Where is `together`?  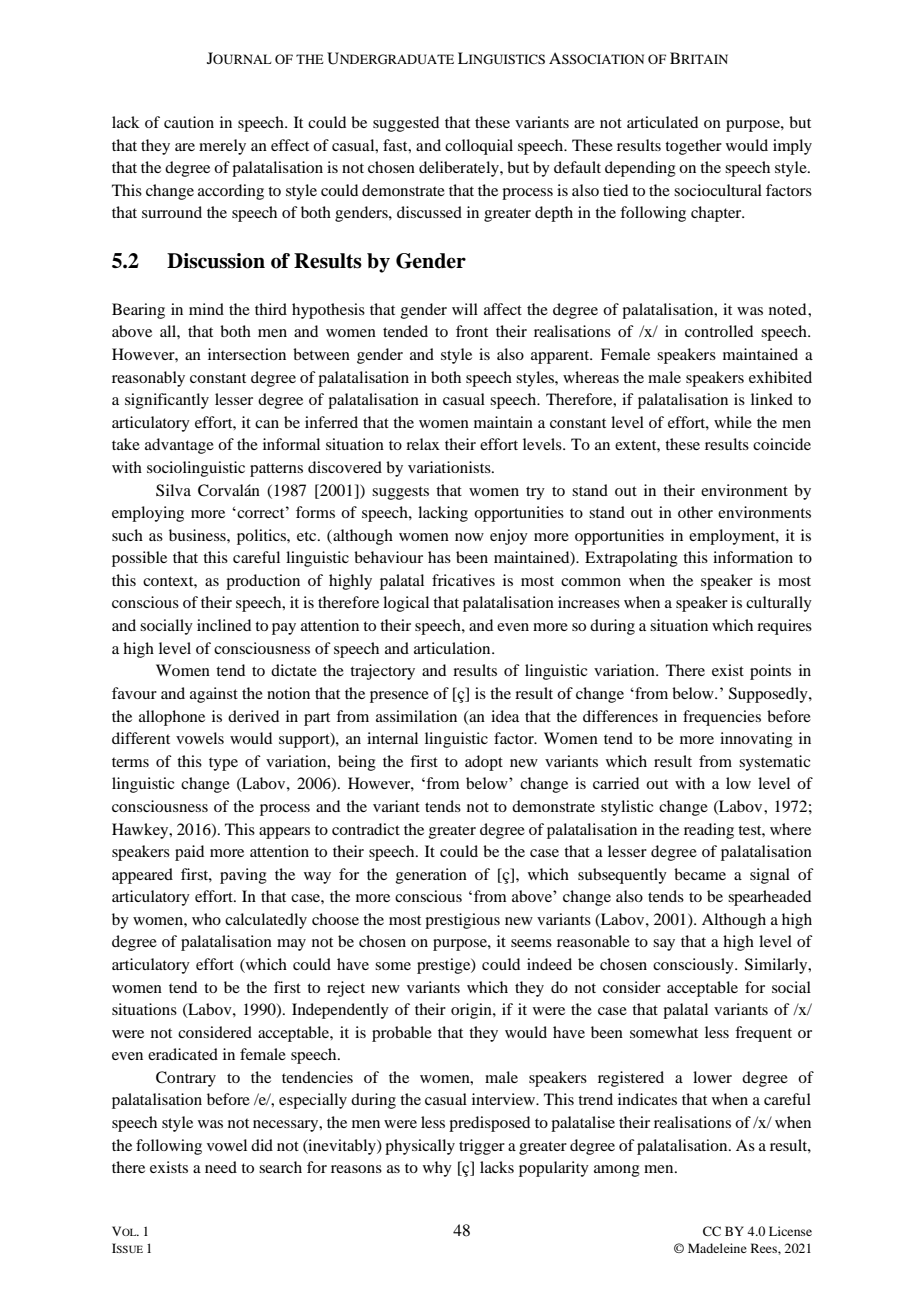
together is located at coordinates (693, 147).
